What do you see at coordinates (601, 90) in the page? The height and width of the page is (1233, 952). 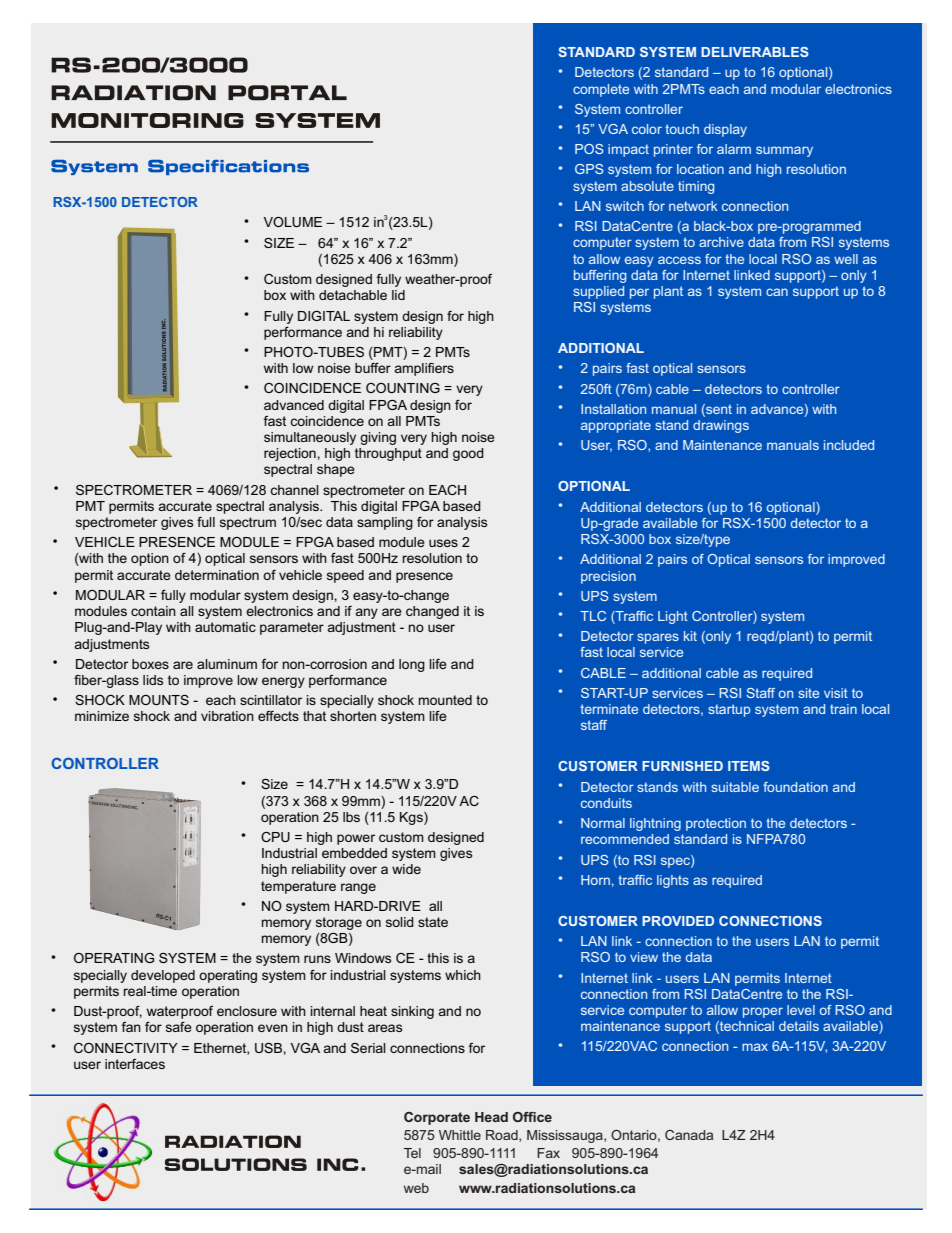 I see `complete` at bounding box center [601, 90].
